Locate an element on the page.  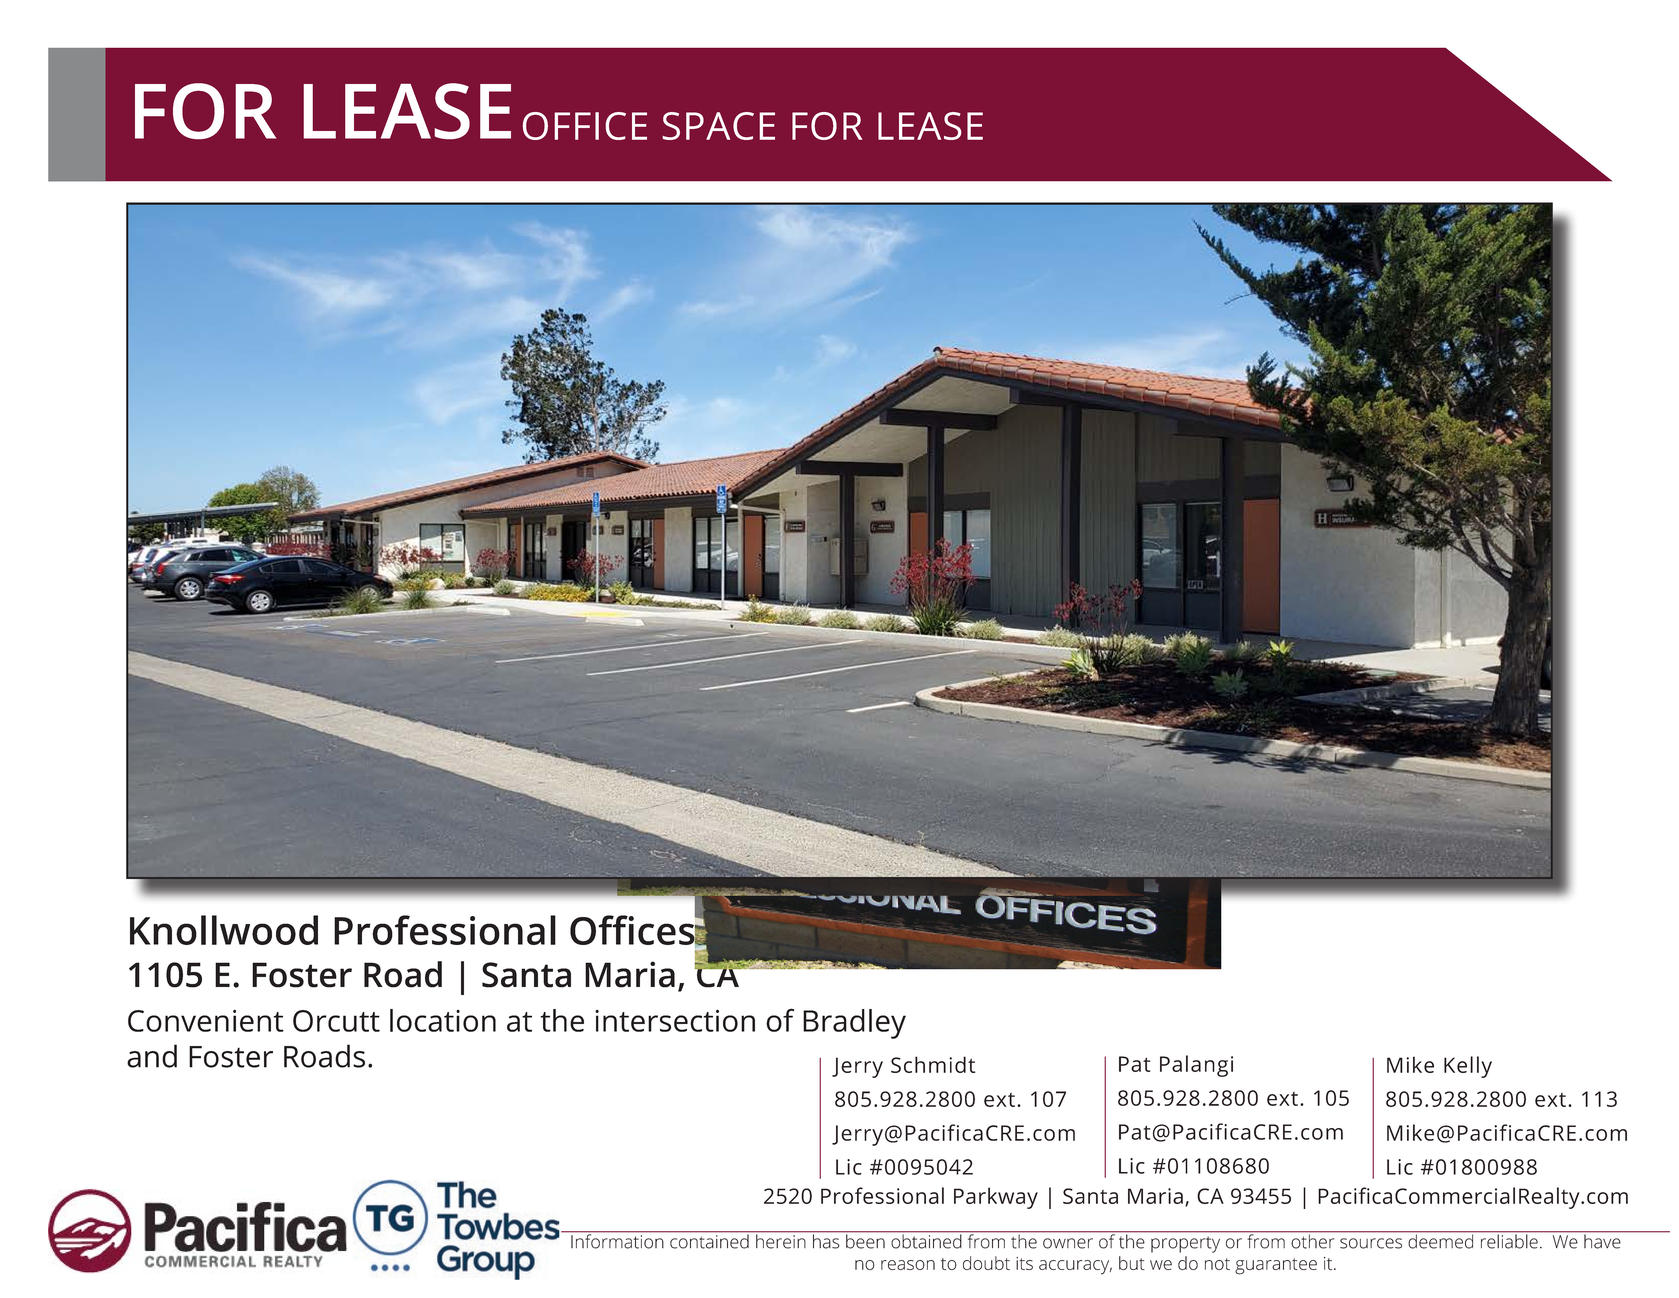
been is located at coordinates (865, 1240).
